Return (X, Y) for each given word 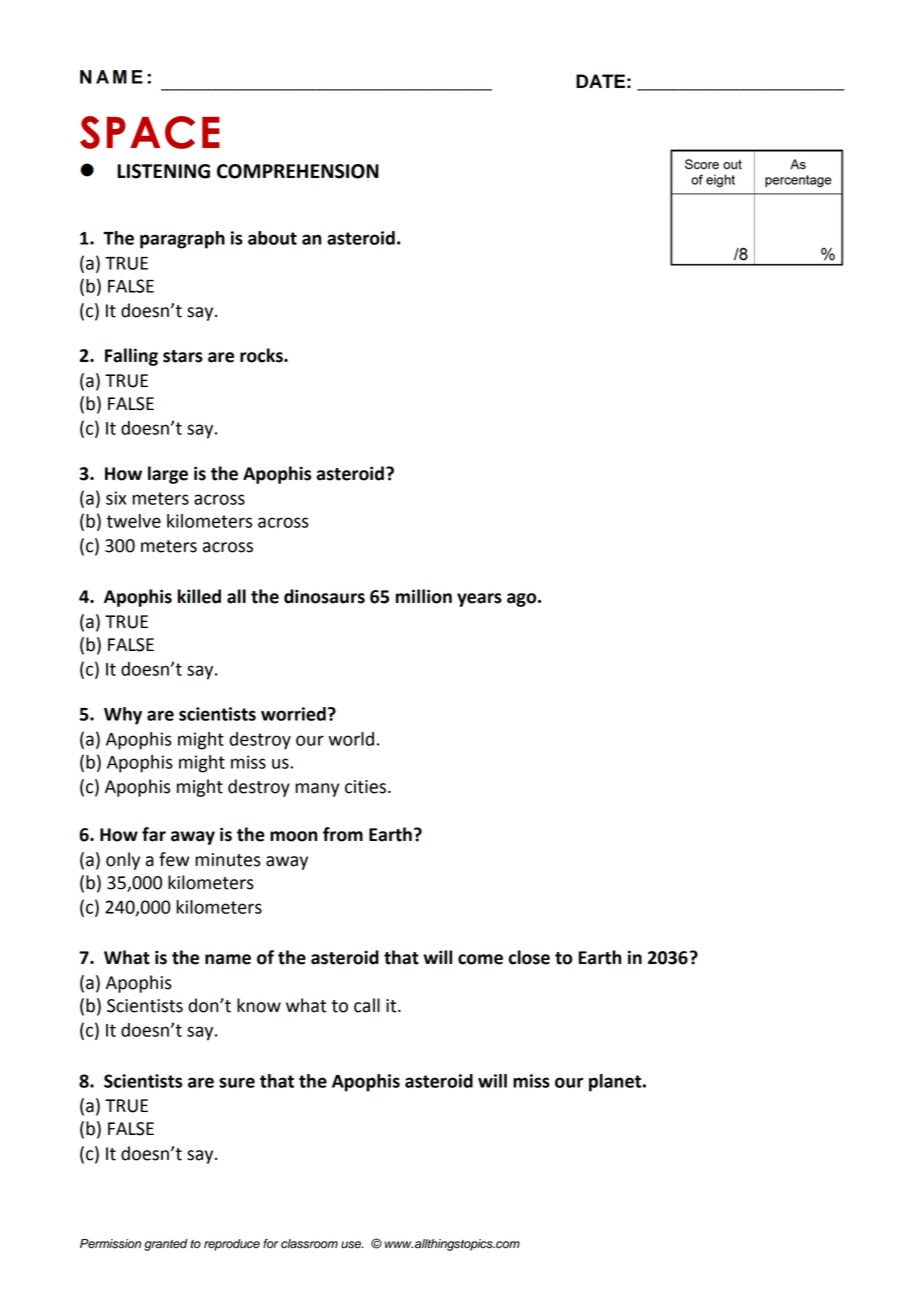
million (424, 596)
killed (199, 596)
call (367, 1005)
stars (183, 356)
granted (166, 1245)
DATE (600, 81)
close (529, 957)
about (272, 238)
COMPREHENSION (298, 171)
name (228, 959)
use (352, 1245)
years (479, 600)
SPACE (150, 132)
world (351, 739)
